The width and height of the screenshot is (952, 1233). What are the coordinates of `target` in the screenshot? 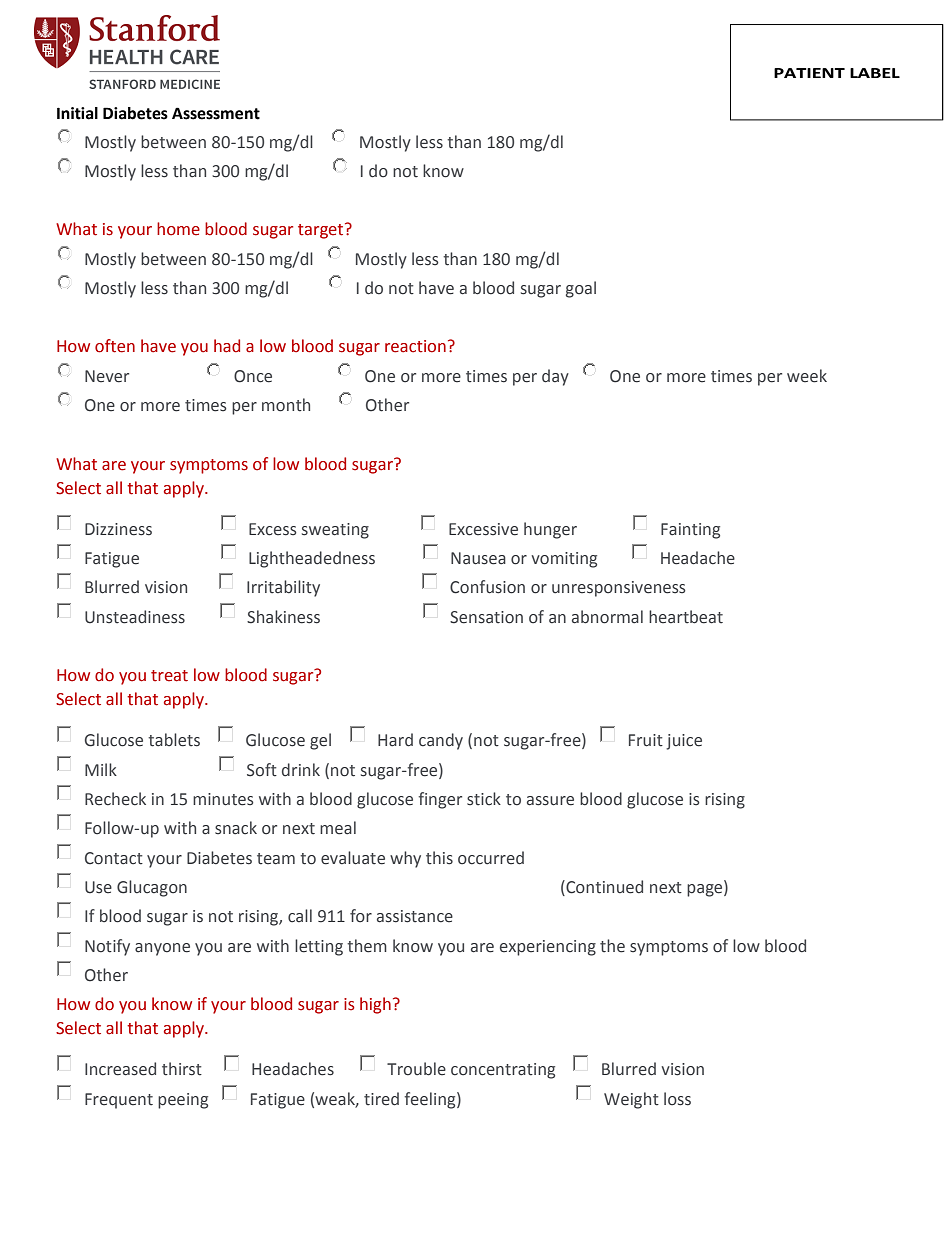 It's located at (322, 231).
